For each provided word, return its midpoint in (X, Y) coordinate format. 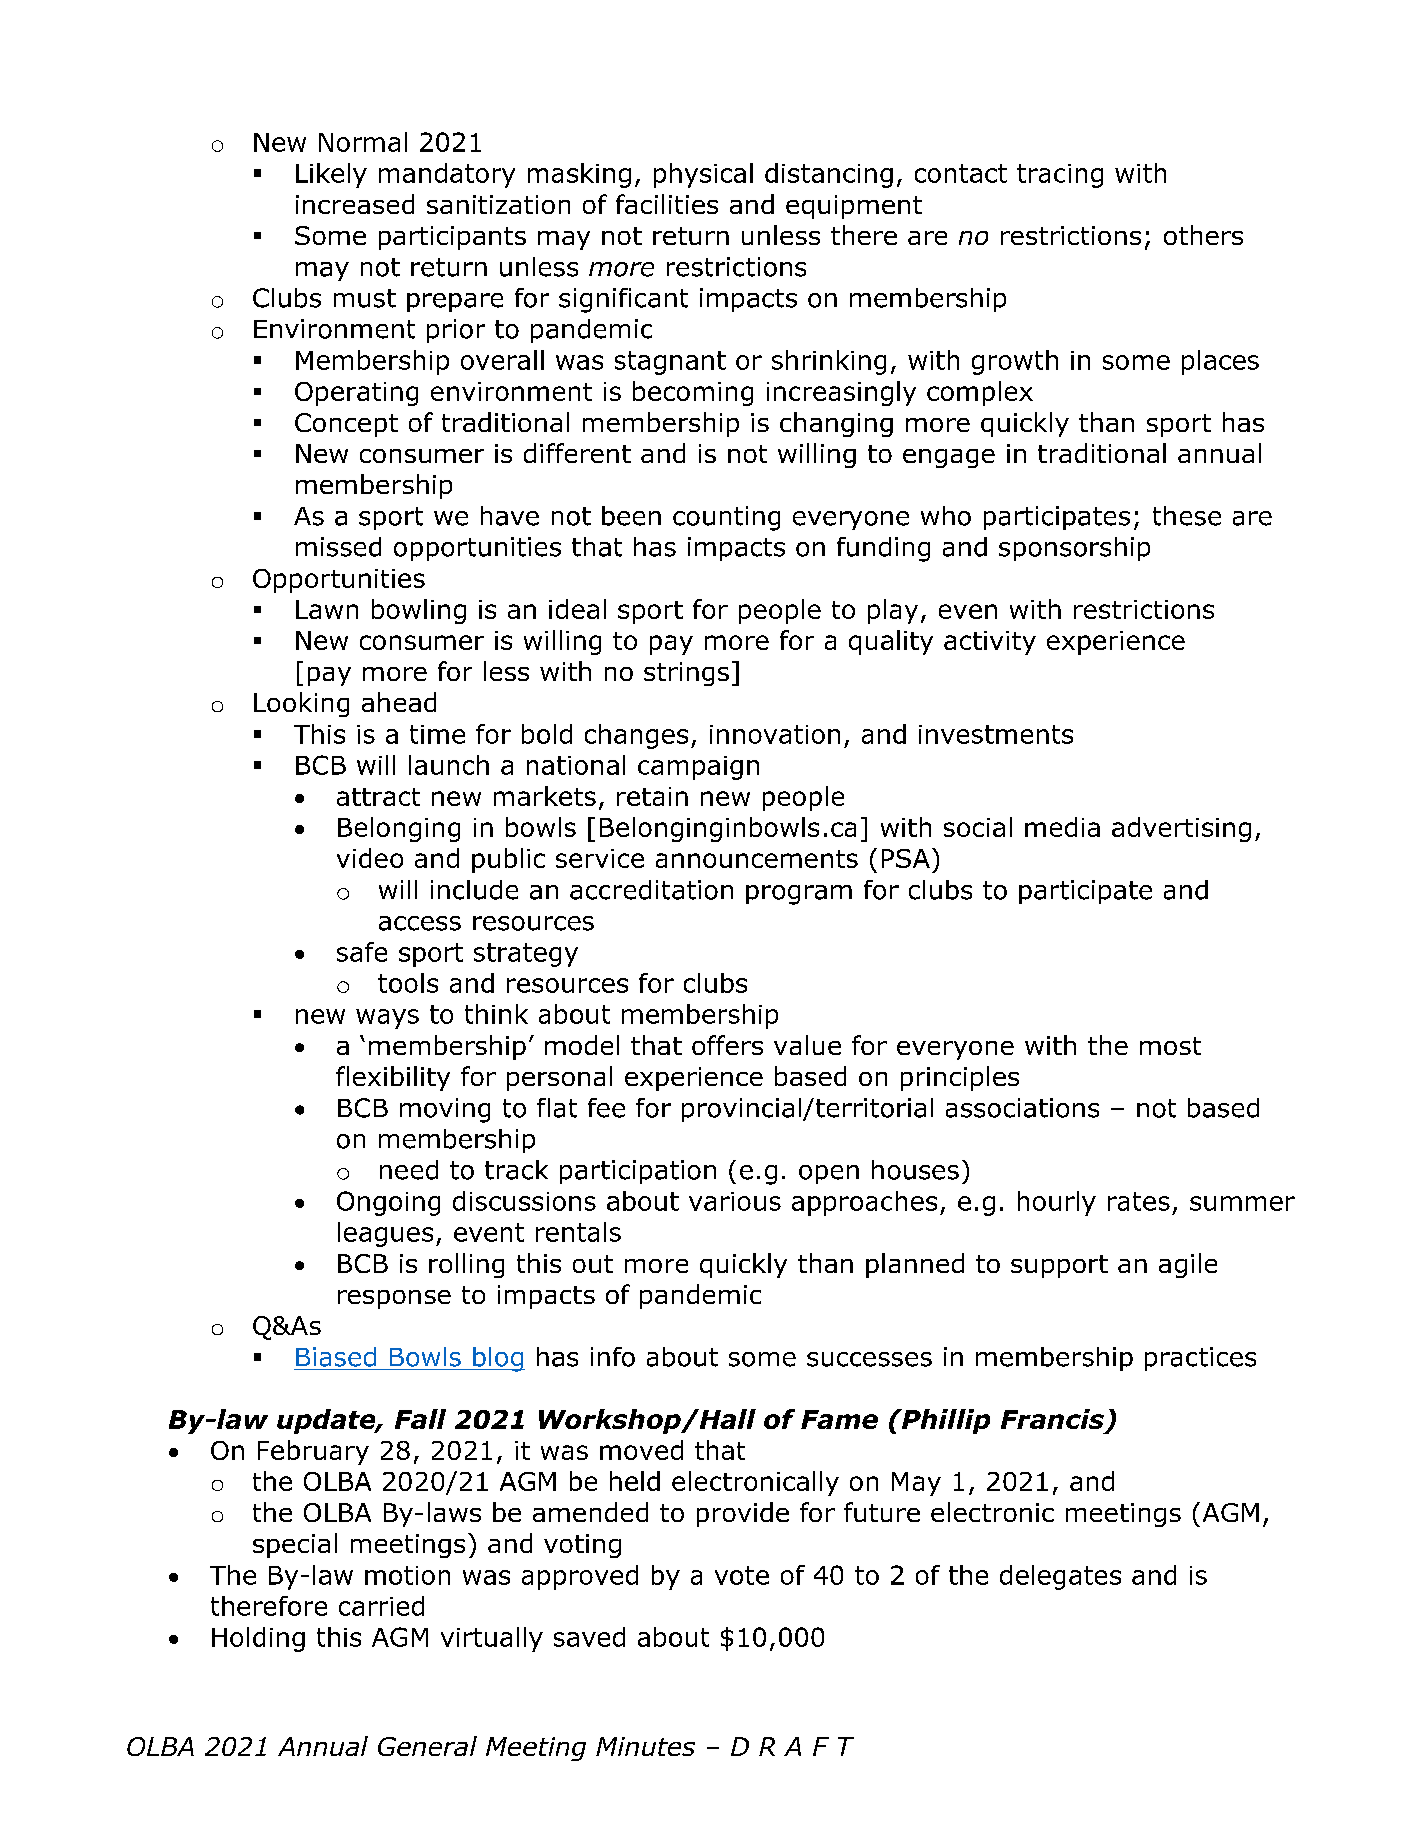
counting (726, 518)
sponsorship (1074, 549)
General (427, 1746)
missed (338, 547)
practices (1200, 1359)
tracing (1060, 176)
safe (362, 952)
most (1170, 1046)
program (799, 895)
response (394, 1299)
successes (869, 1359)
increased (355, 204)
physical (703, 175)
